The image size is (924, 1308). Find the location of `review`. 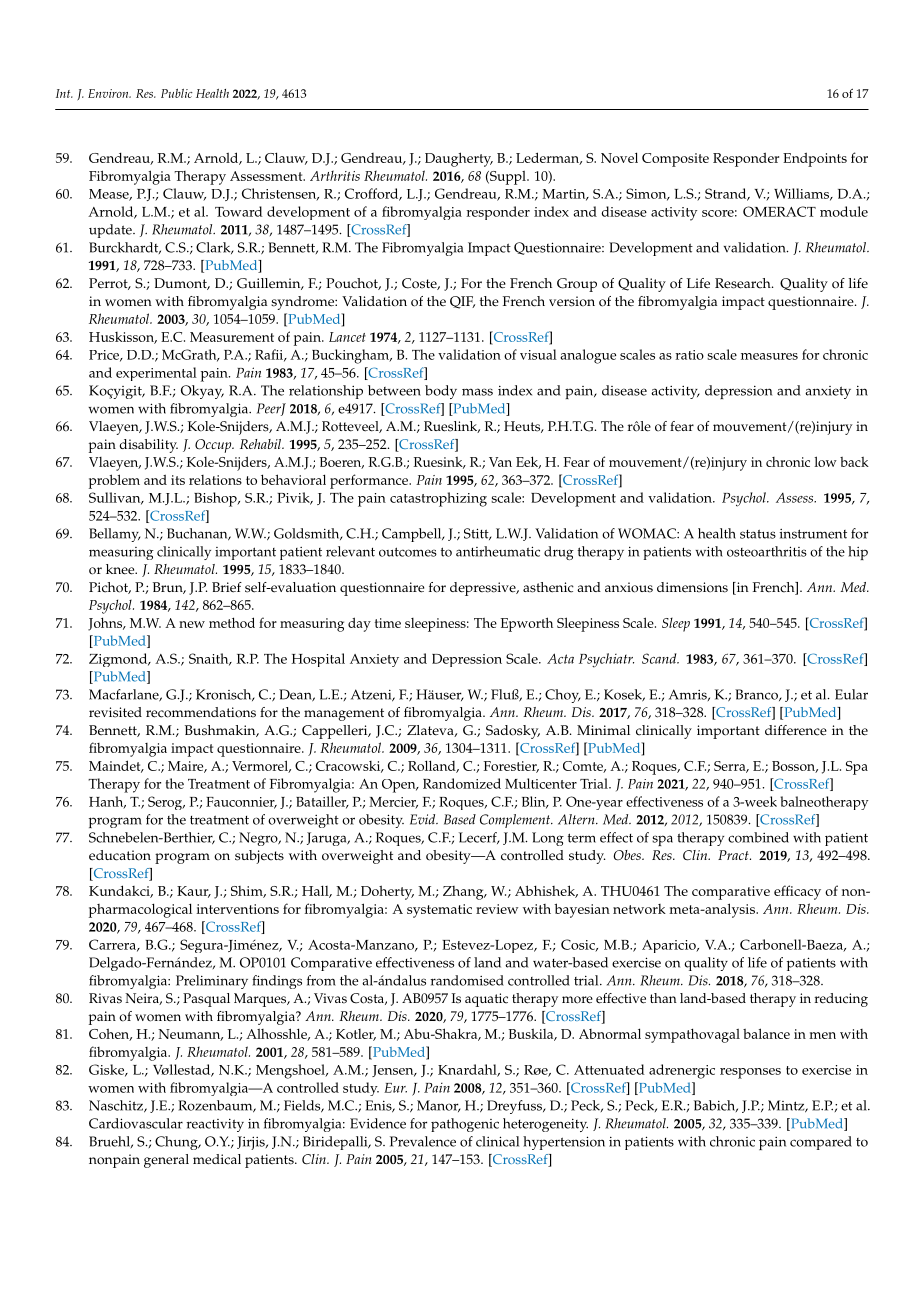

review is located at coordinates (497, 909).
